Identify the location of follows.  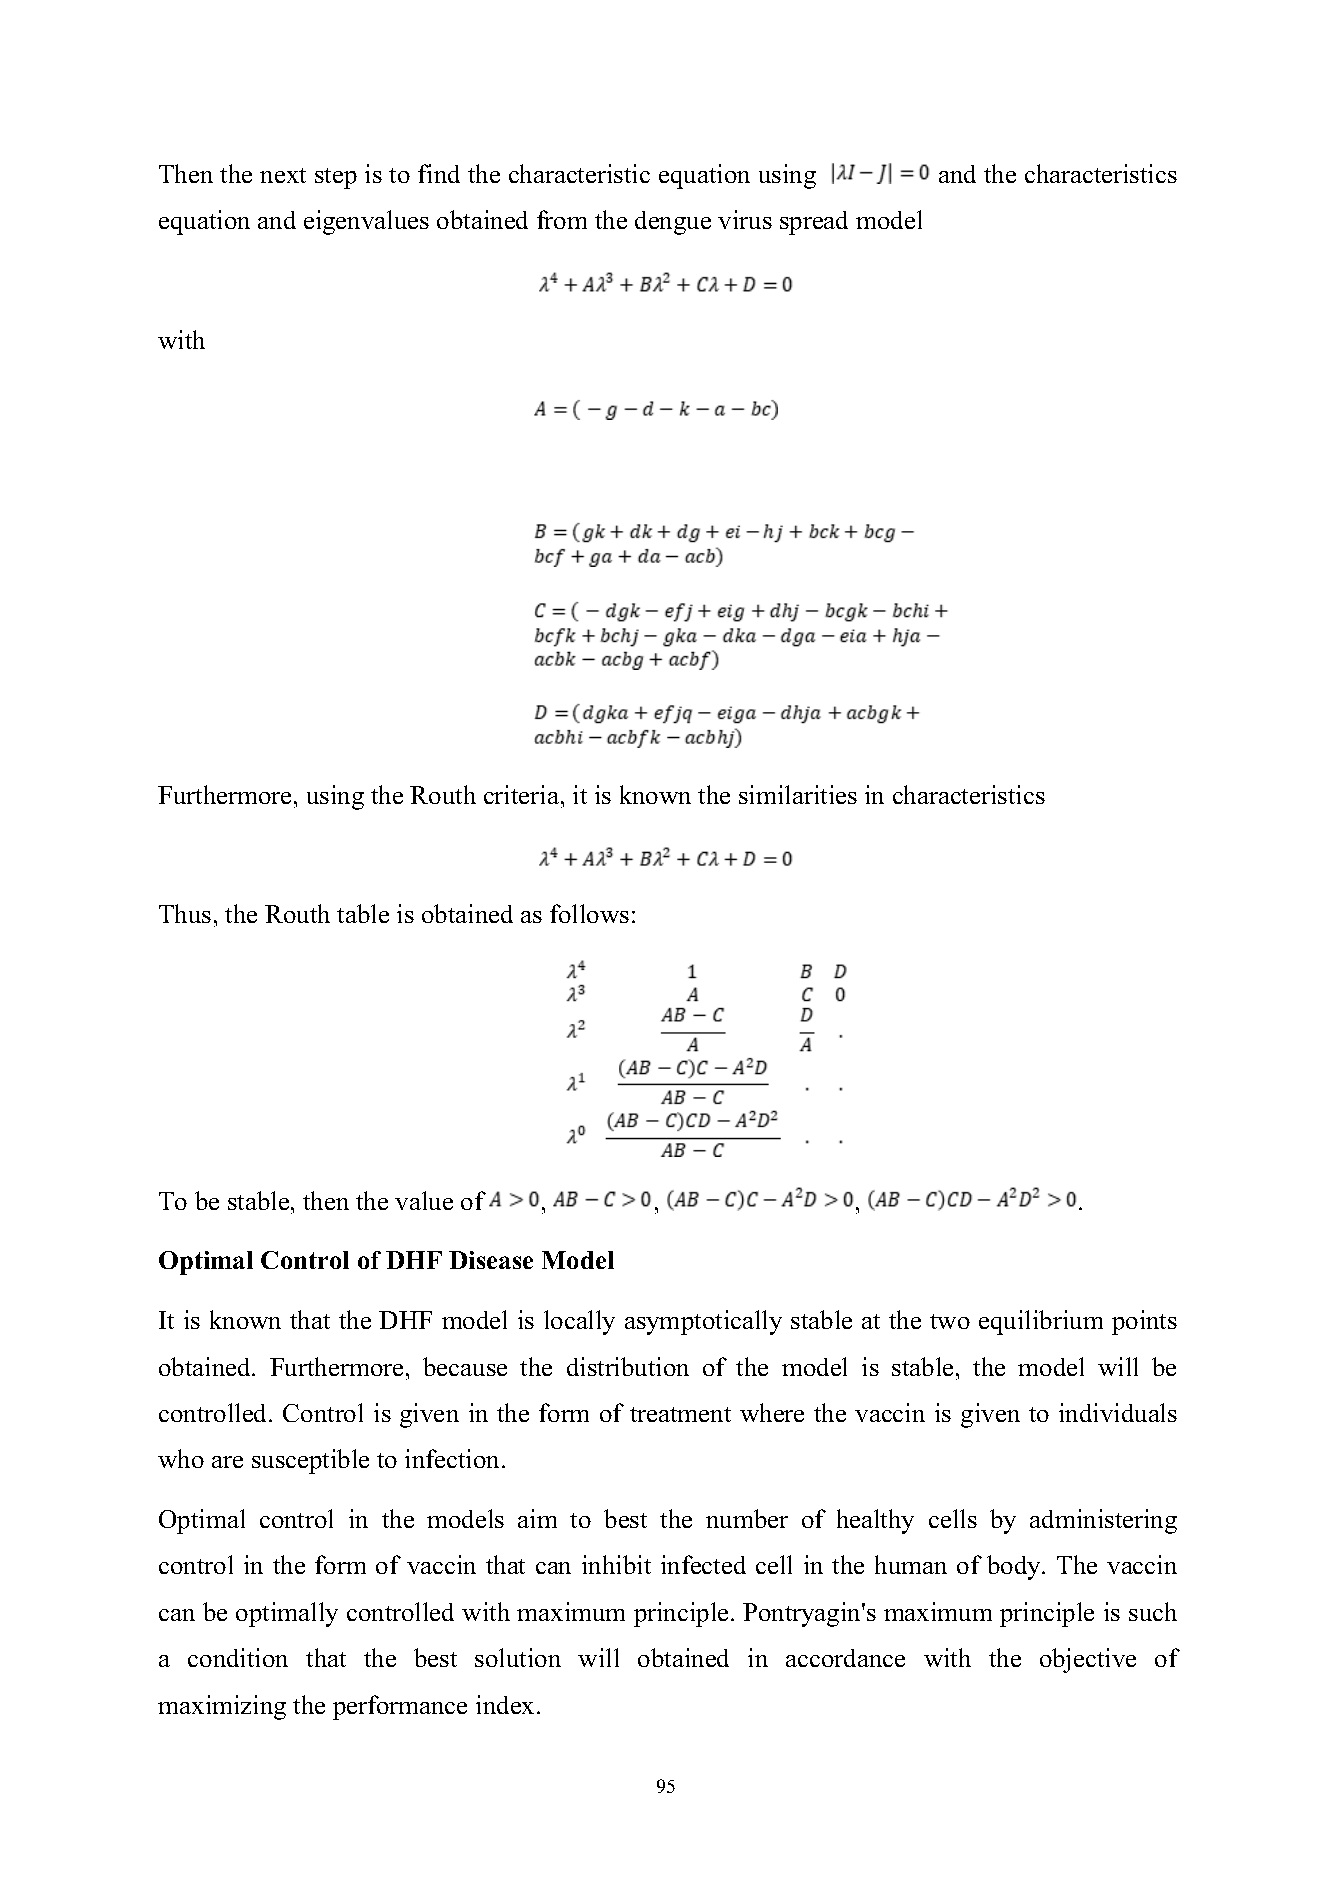
(589, 913).
